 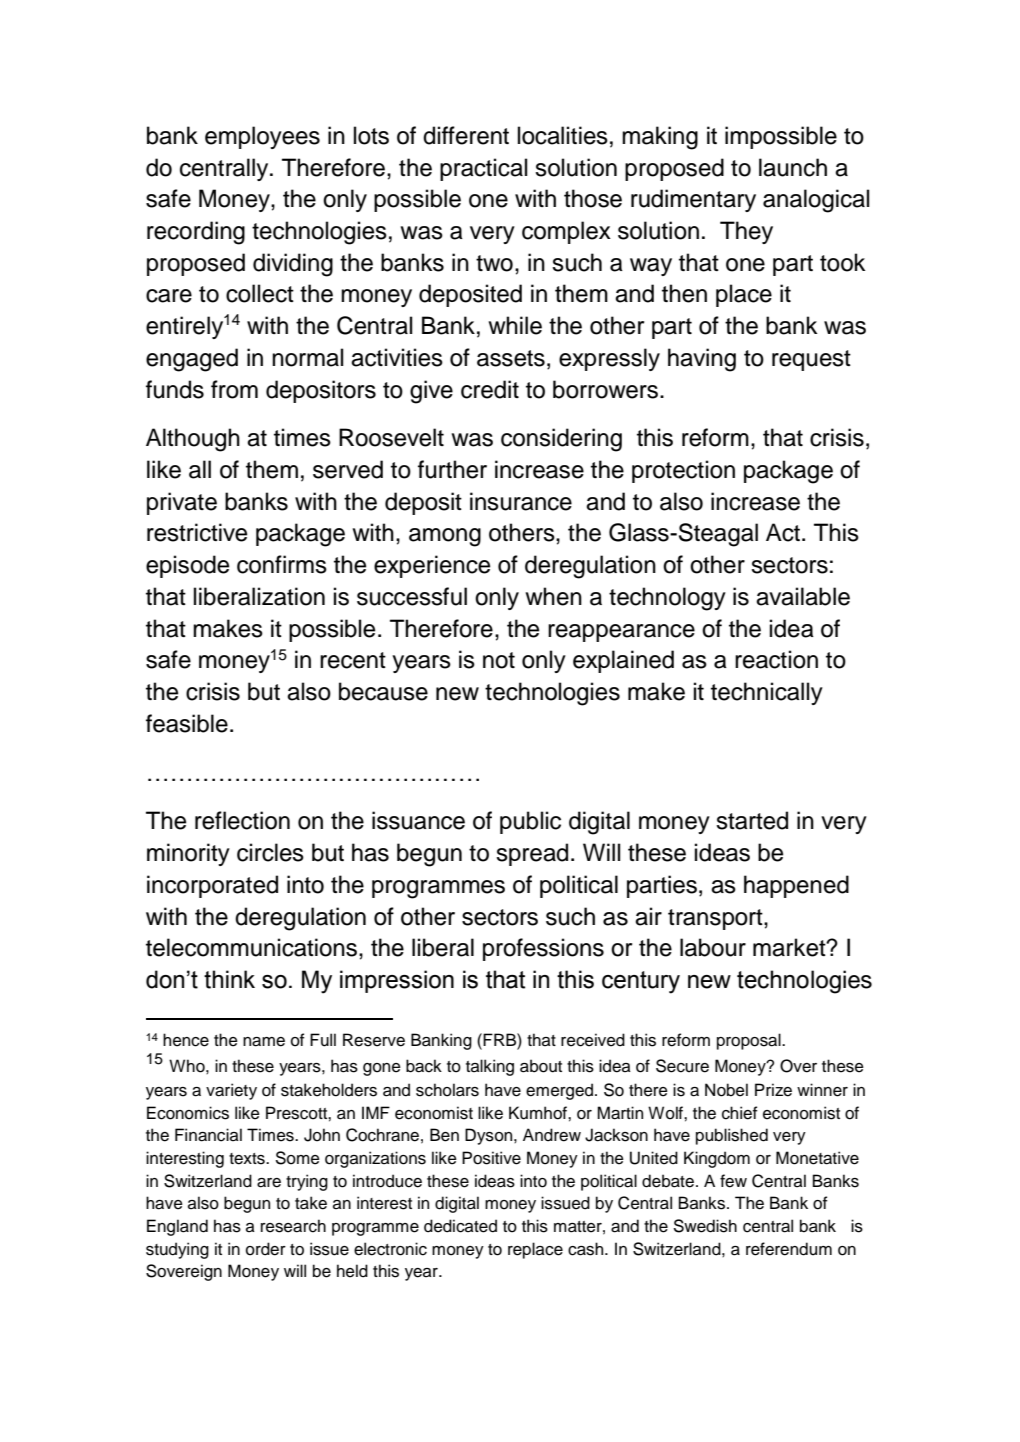 I want to click on launch, so click(x=793, y=167).
